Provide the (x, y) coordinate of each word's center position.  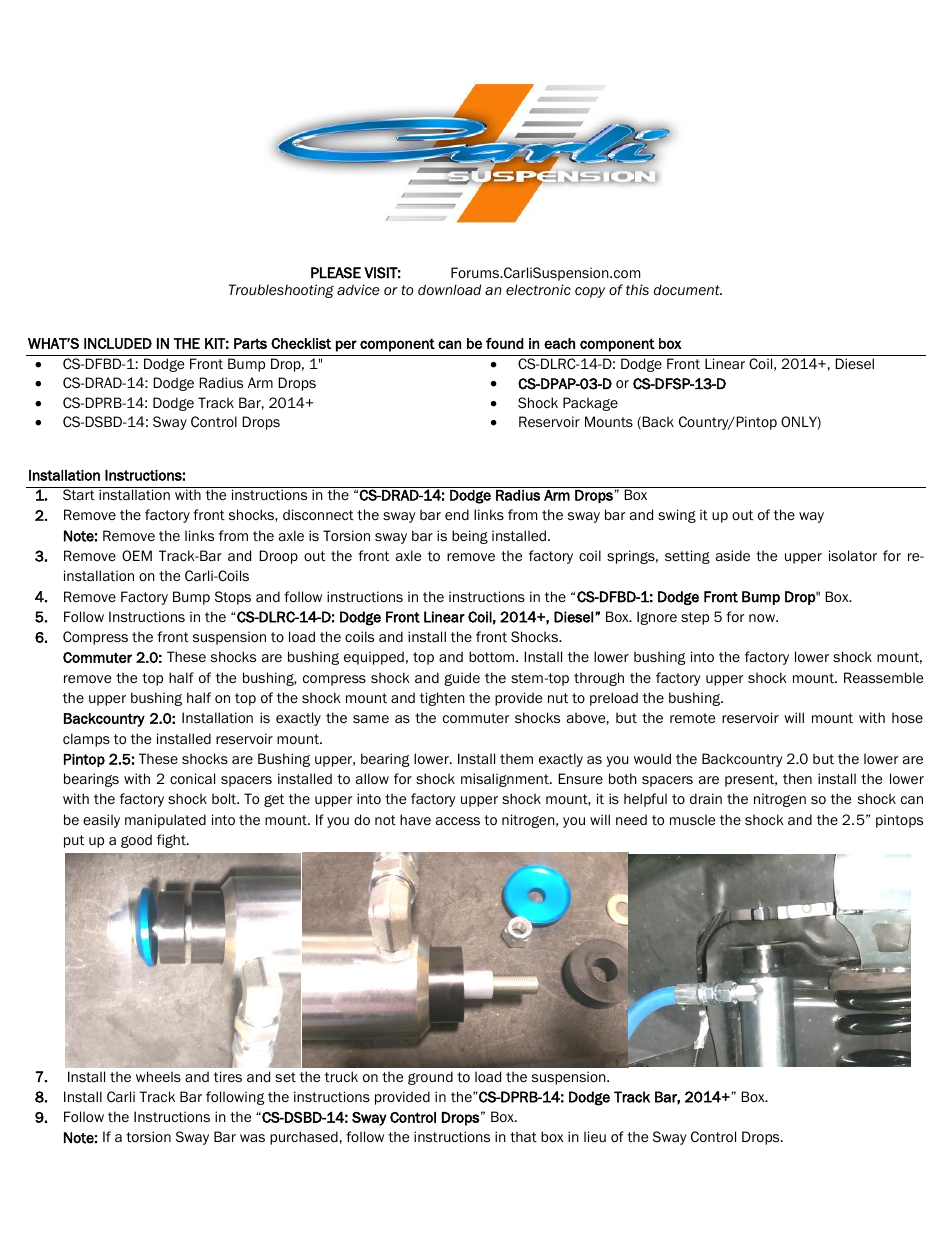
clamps (86, 740)
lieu (595, 1137)
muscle (692, 819)
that (523, 1137)
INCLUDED (118, 343)
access (458, 821)
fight (172, 841)
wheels (158, 1076)
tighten (442, 699)
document (688, 290)
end (457, 514)
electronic (538, 290)
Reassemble (883, 677)
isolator (853, 556)
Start (79, 494)
